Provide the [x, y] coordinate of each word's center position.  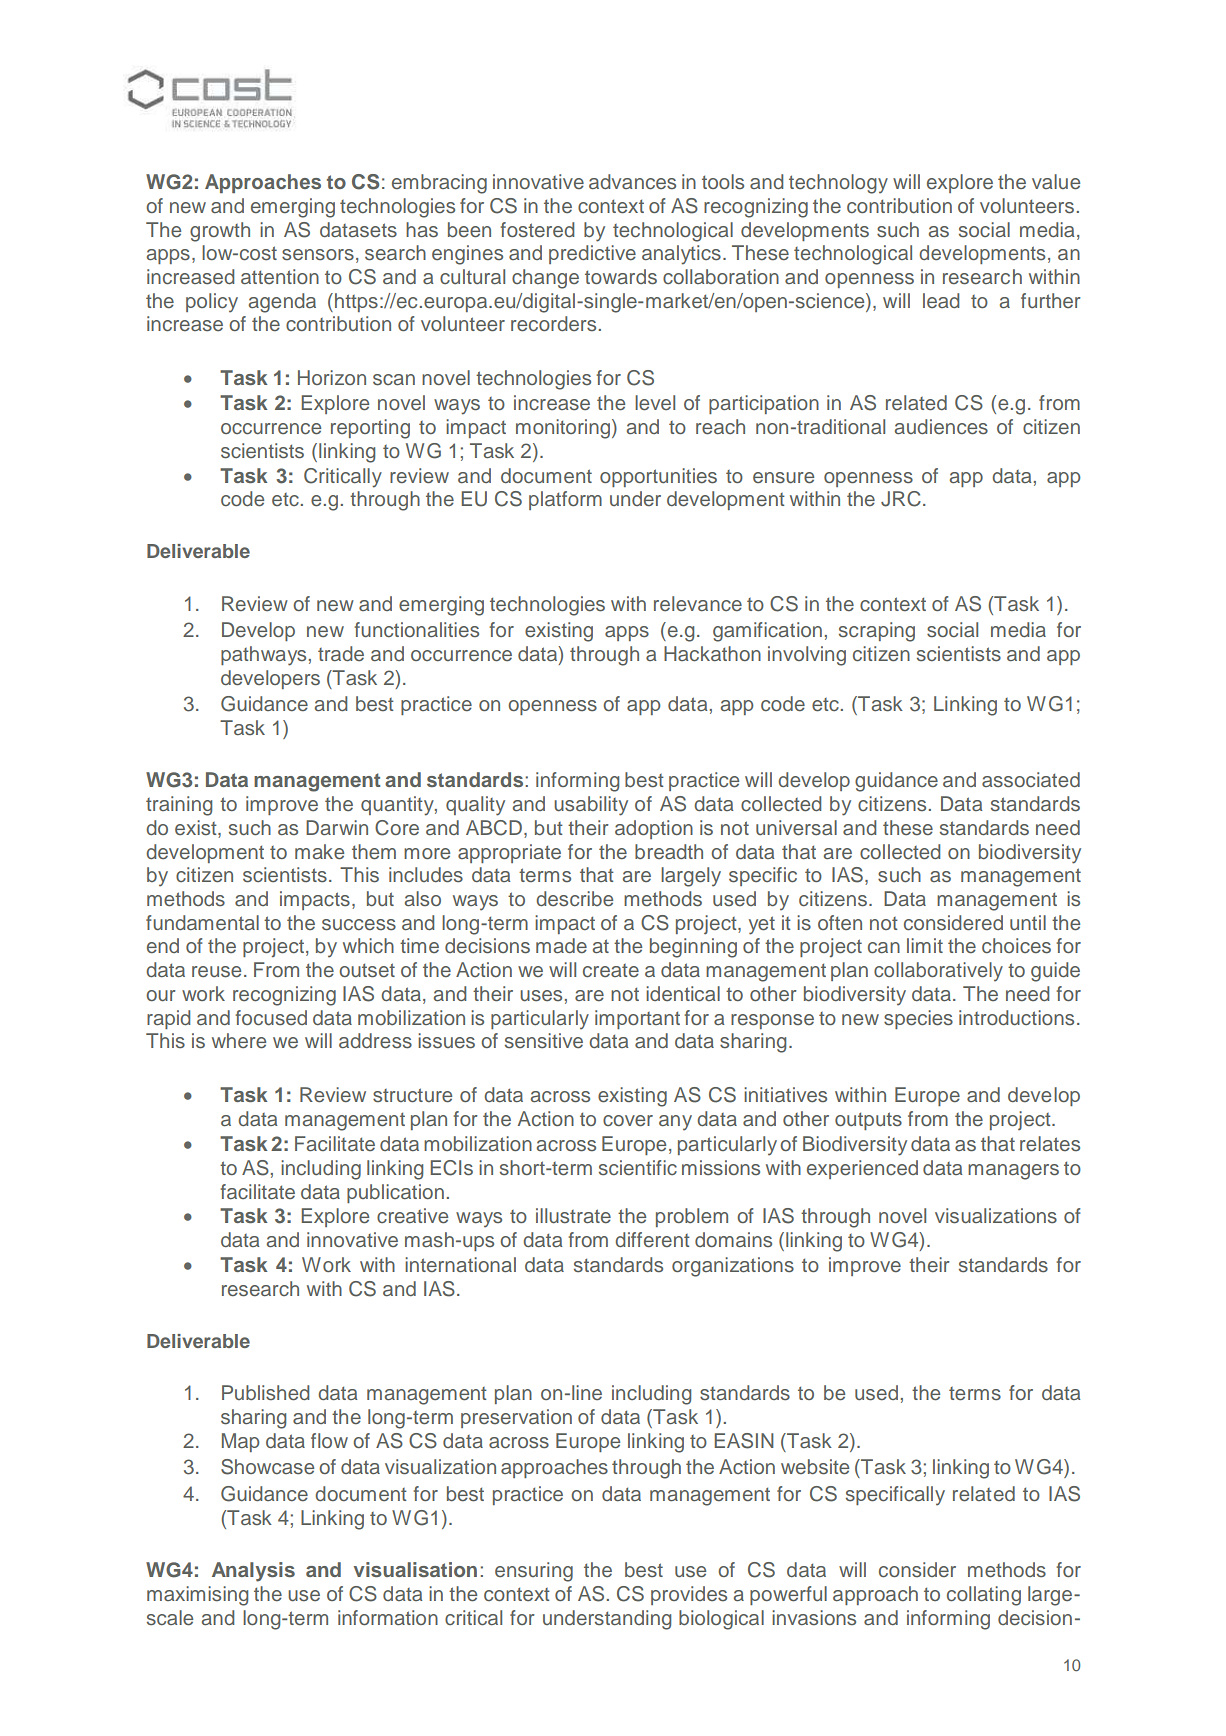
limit [925, 945]
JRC [901, 499]
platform [565, 500]
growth [220, 232]
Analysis [253, 1572]
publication [395, 1193]
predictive [592, 254]
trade [341, 653]
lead [941, 300]
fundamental [202, 922]
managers [1013, 1172]
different [652, 1239]
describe [574, 899]
